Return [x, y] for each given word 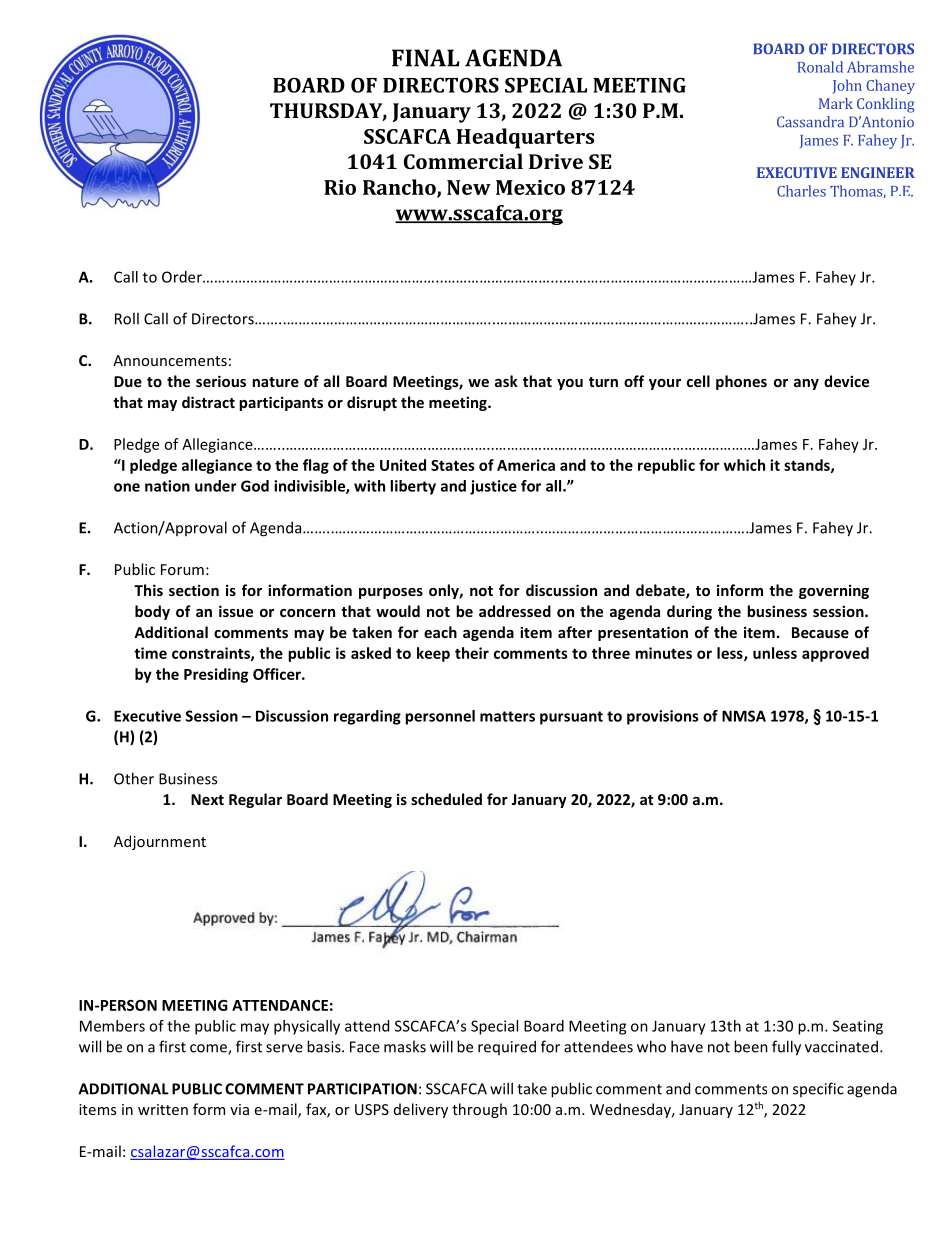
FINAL [425, 58]
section [194, 590]
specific [818, 1089]
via [239, 1109]
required [507, 1047]
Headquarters [525, 138]
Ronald [820, 67]
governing [834, 591]
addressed [515, 611]
